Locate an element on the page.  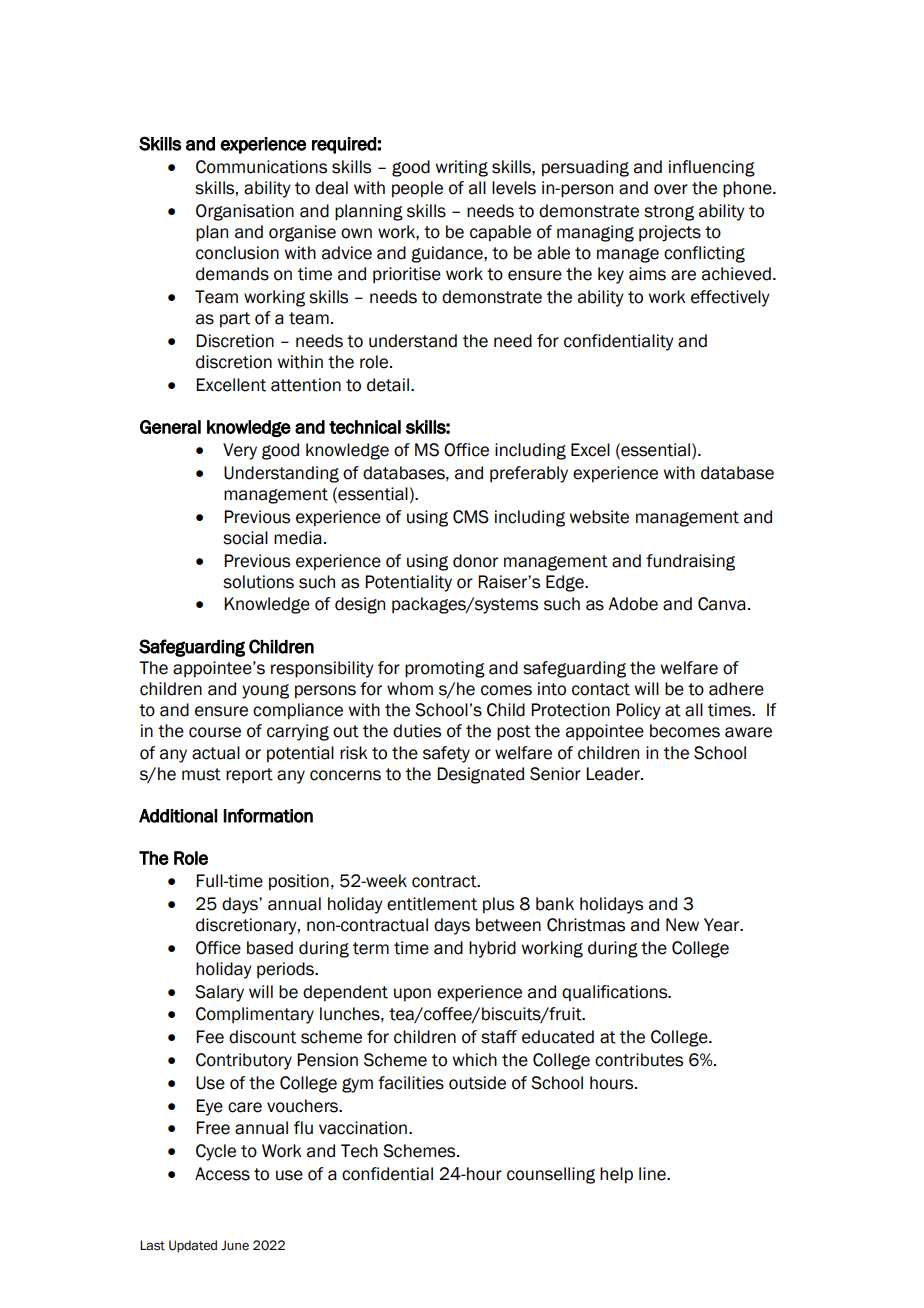
CMS is located at coordinates (471, 517).
